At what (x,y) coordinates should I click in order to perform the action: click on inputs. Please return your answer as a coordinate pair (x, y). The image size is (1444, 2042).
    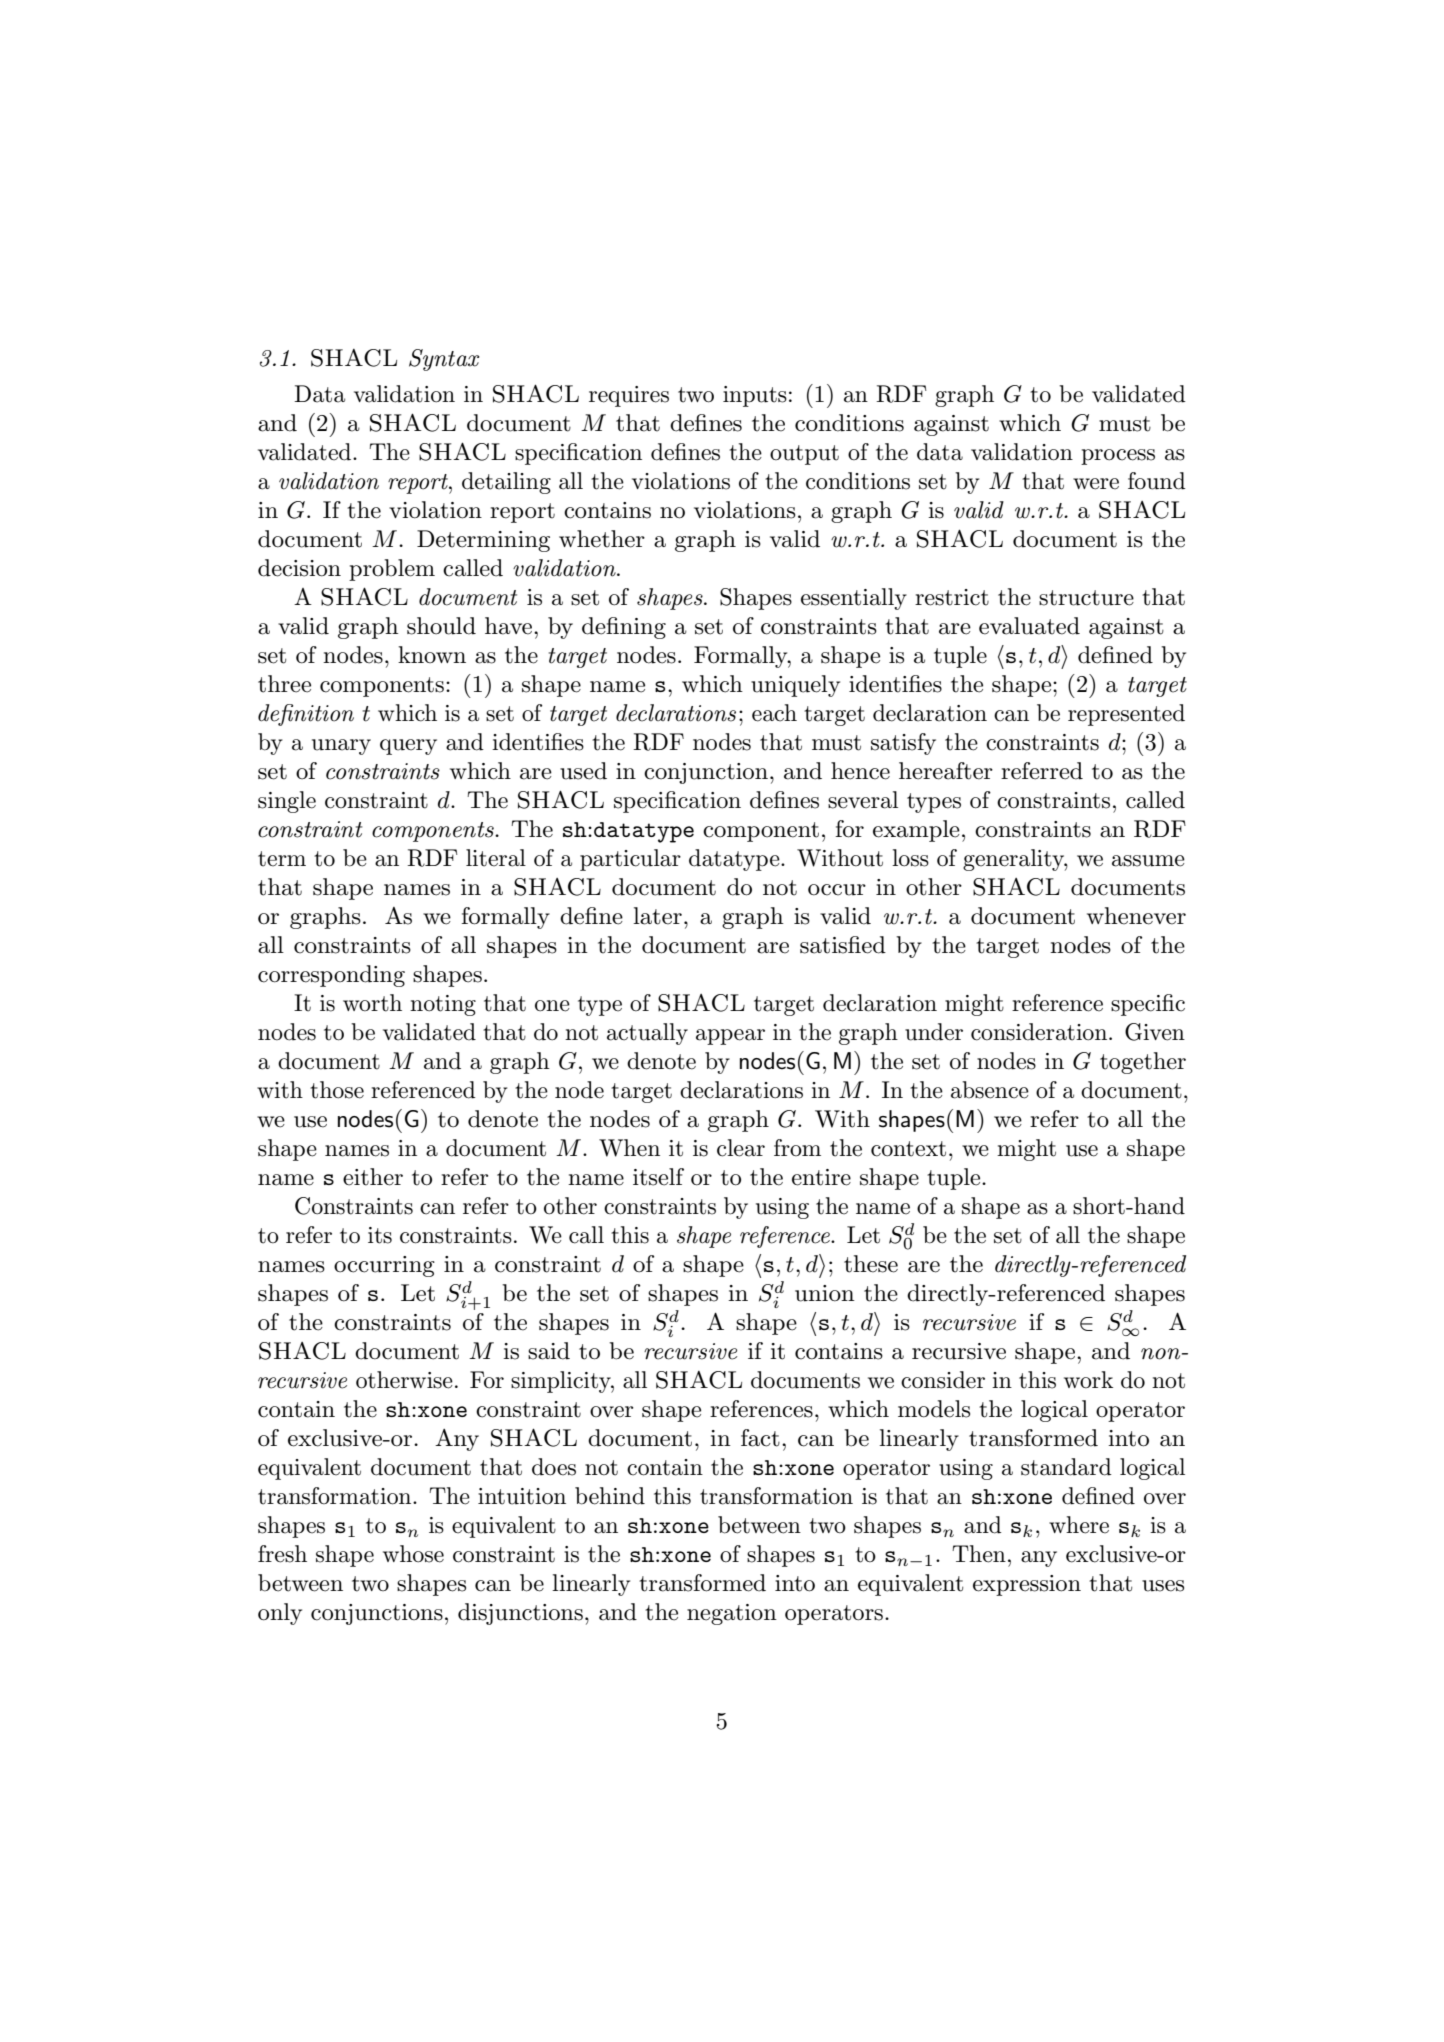
    Looking at the image, I should click on (755, 396).
